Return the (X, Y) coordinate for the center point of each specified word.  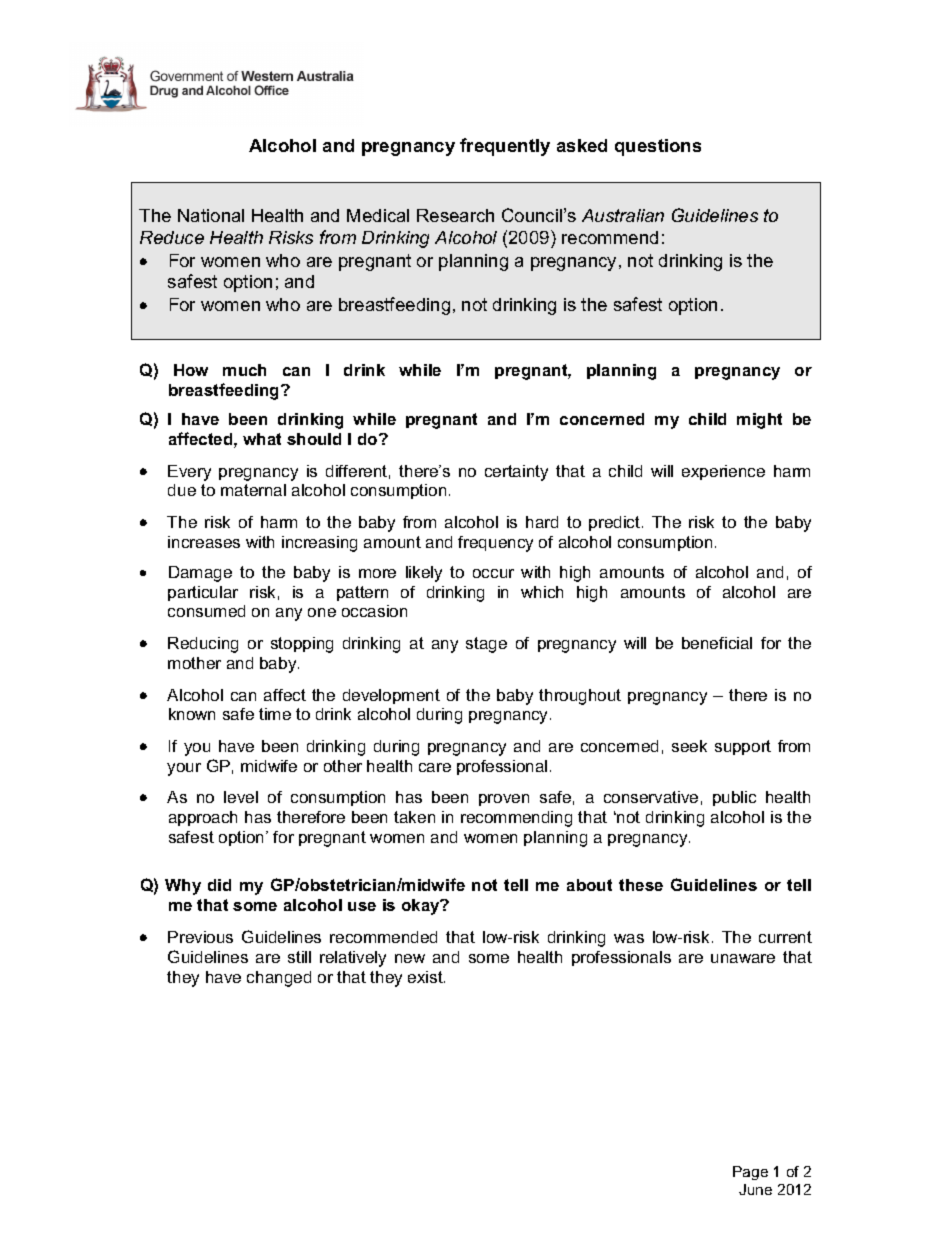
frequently (505, 147)
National (211, 215)
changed (279, 979)
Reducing (203, 645)
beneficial (717, 643)
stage (486, 645)
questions (658, 147)
